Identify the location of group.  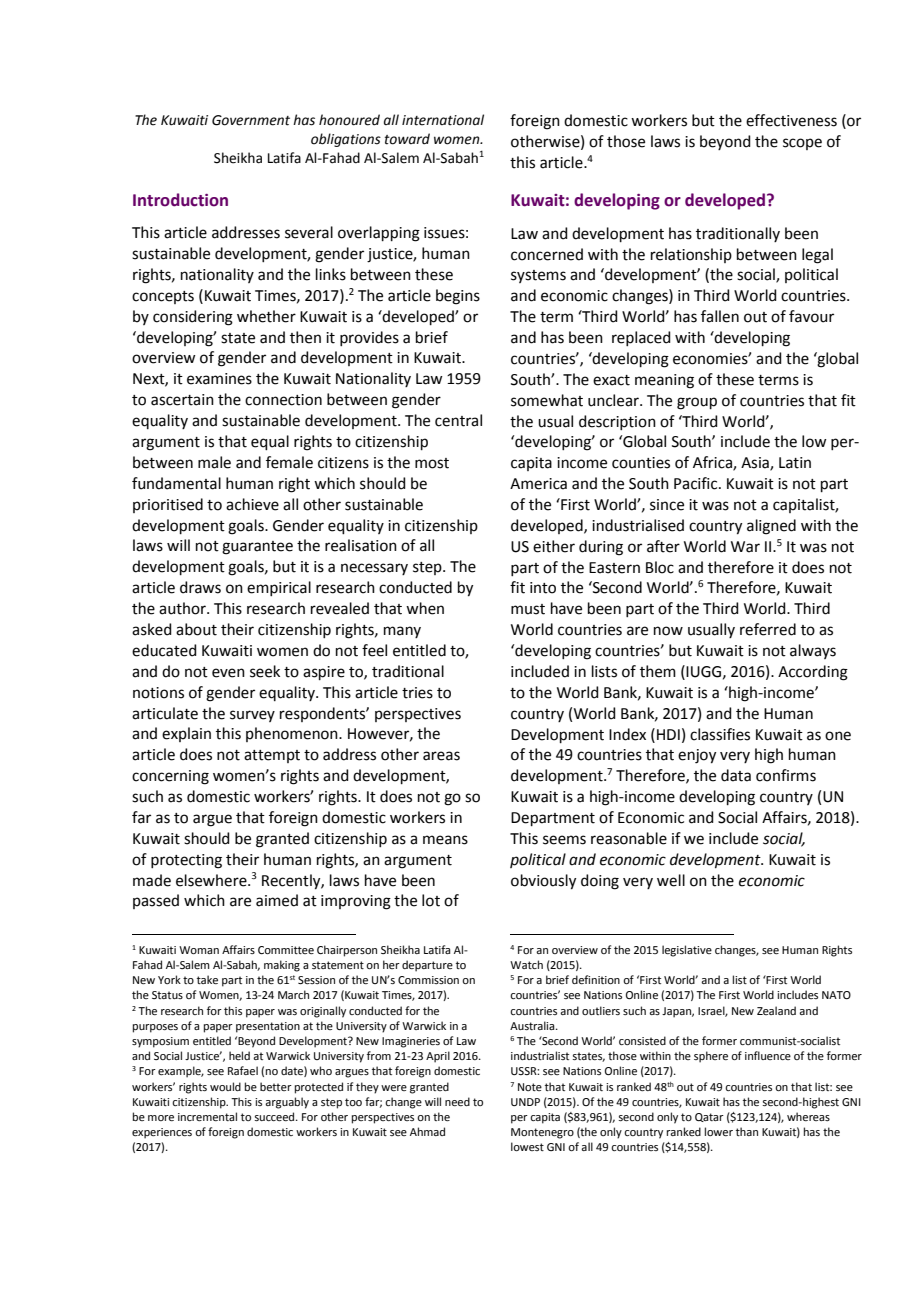
(697, 403).
